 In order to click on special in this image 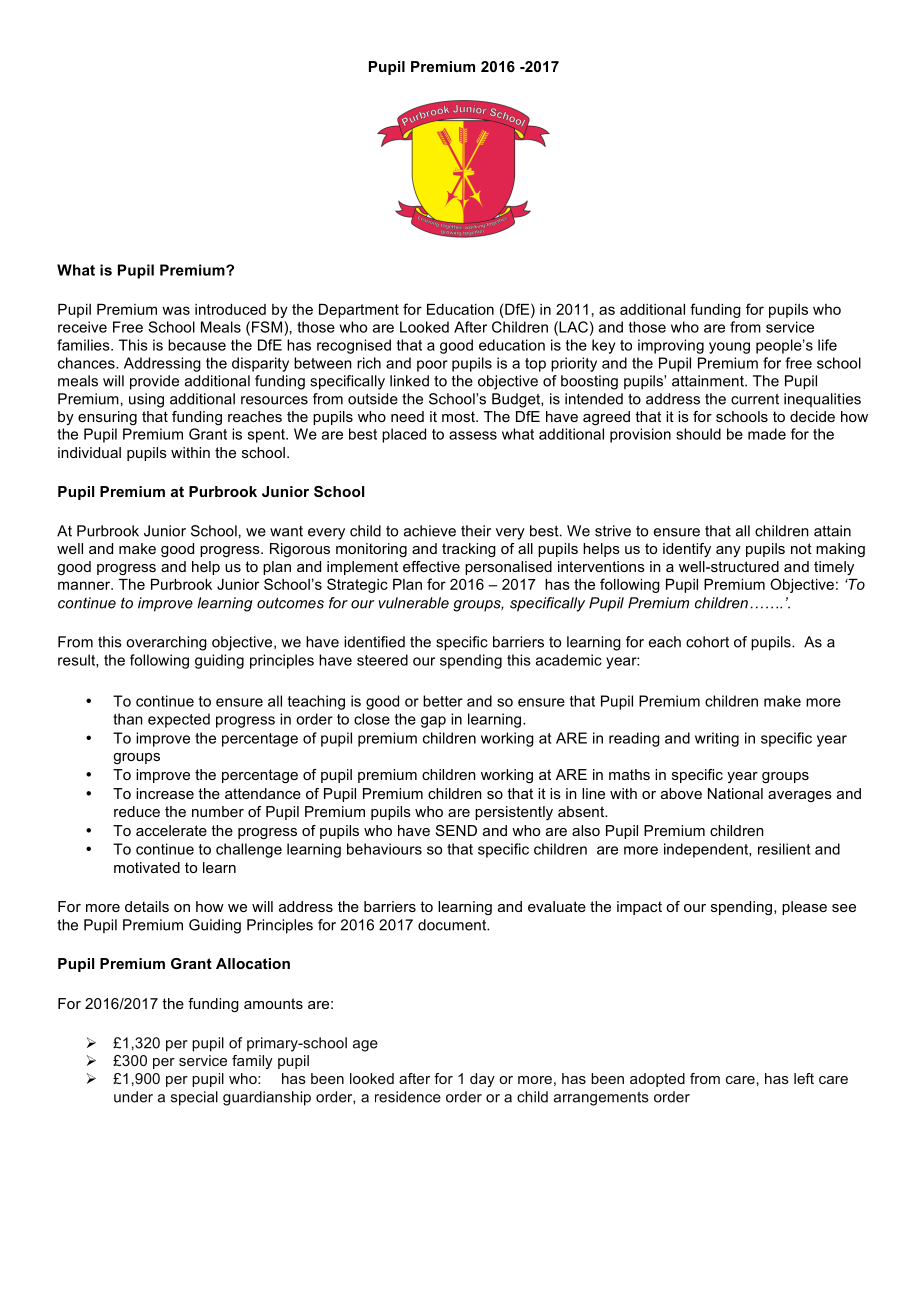, I will do `click(194, 1098)`.
